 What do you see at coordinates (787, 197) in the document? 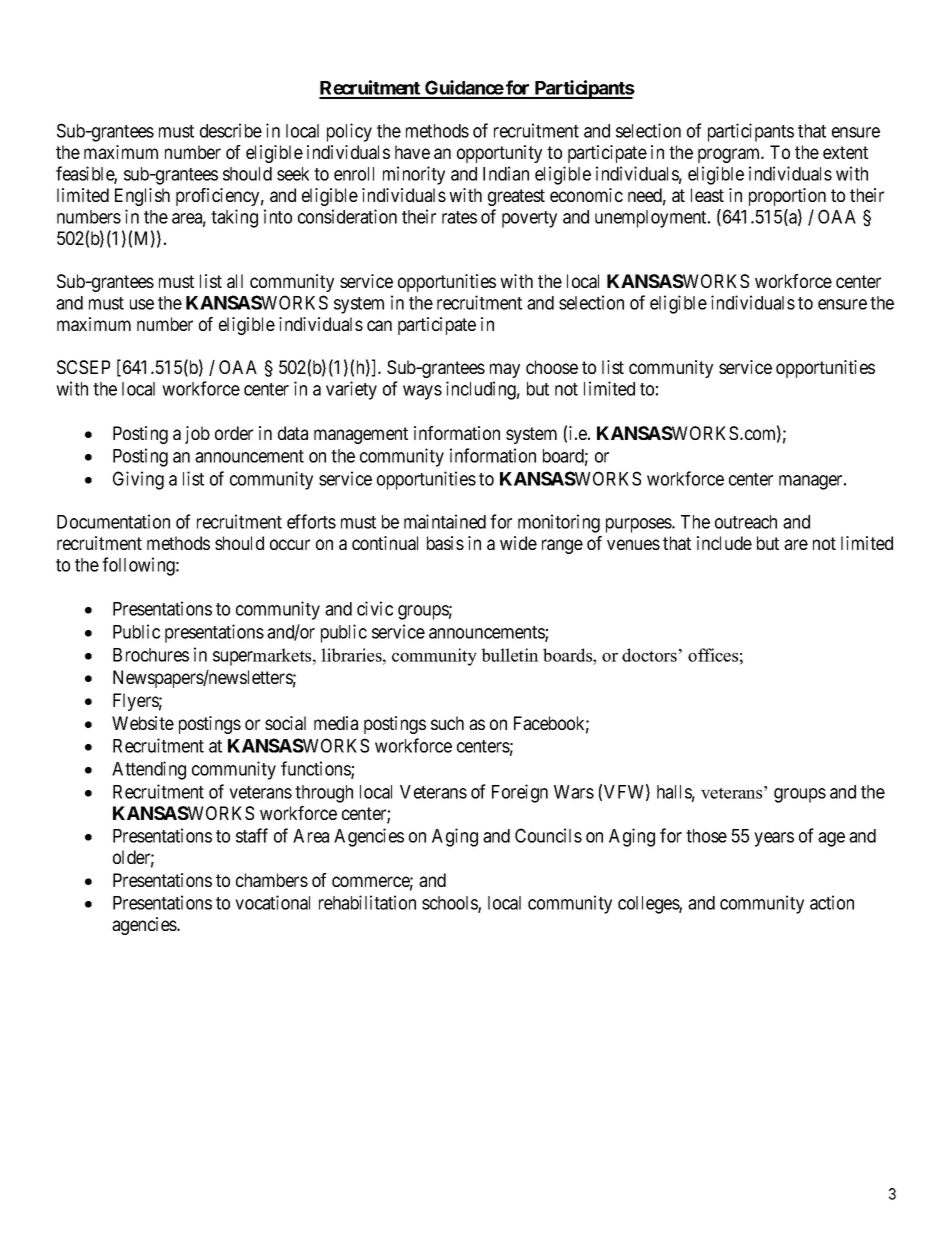
I see `proportion` at bounding box center [787, 197].
